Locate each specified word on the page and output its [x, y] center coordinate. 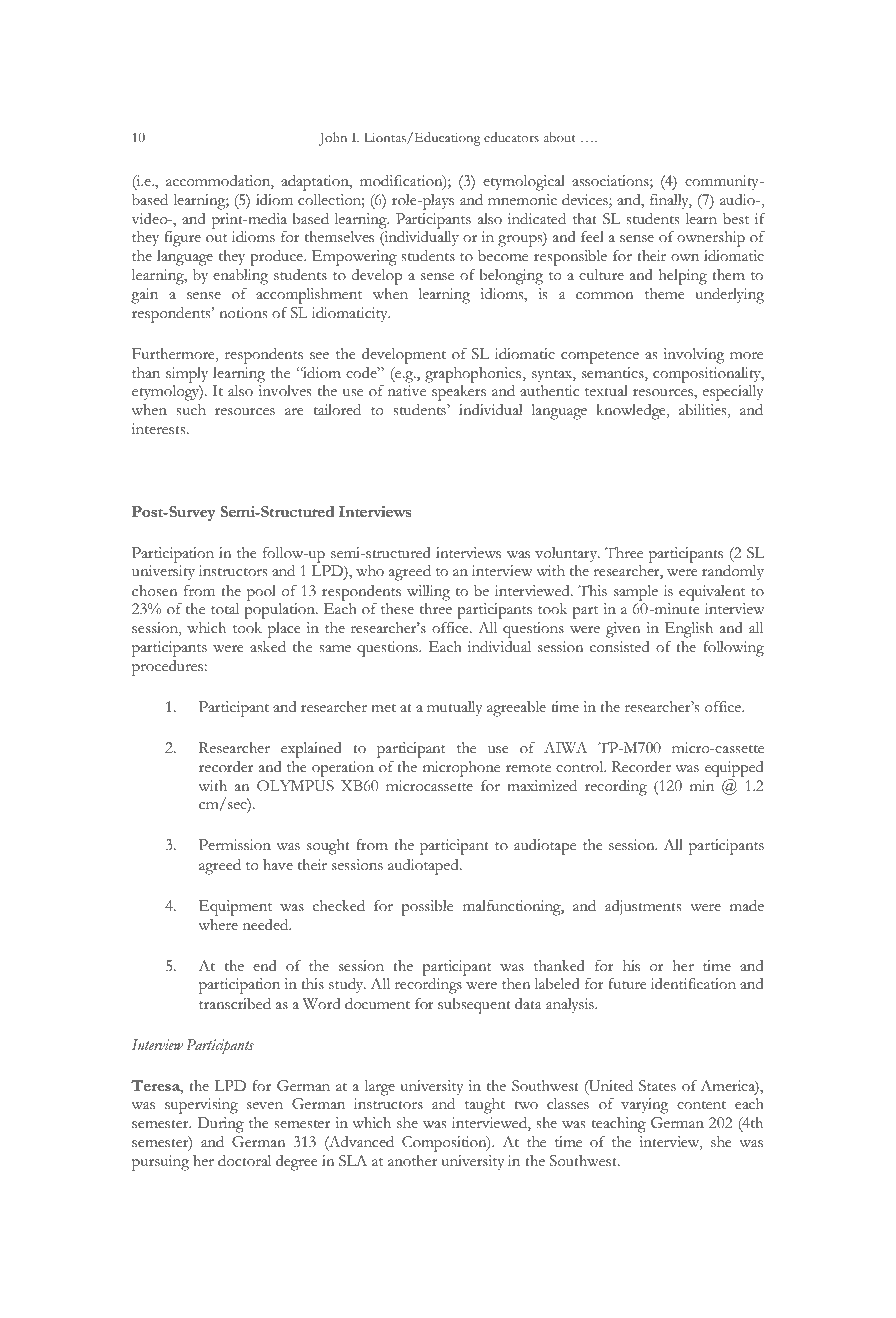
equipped [734, 769]
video [151, 219]
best [736, 219]
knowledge [632, 412]
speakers [459, 393]
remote [528, 768]
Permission [235, 845]
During [220, 1125]
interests [160, 429]
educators [511, 137]
